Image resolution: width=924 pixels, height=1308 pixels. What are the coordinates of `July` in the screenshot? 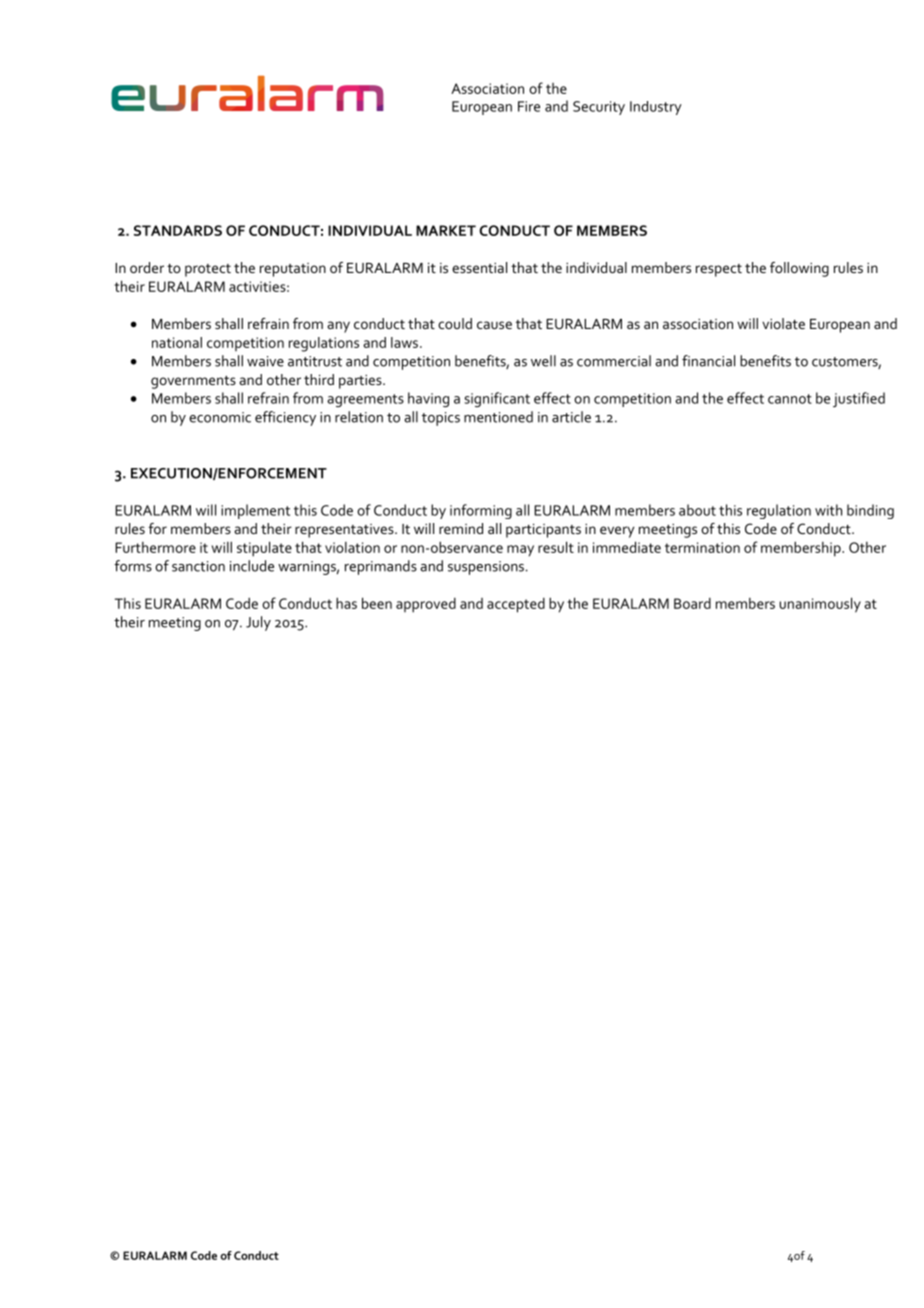 It's located at (258, 623).
